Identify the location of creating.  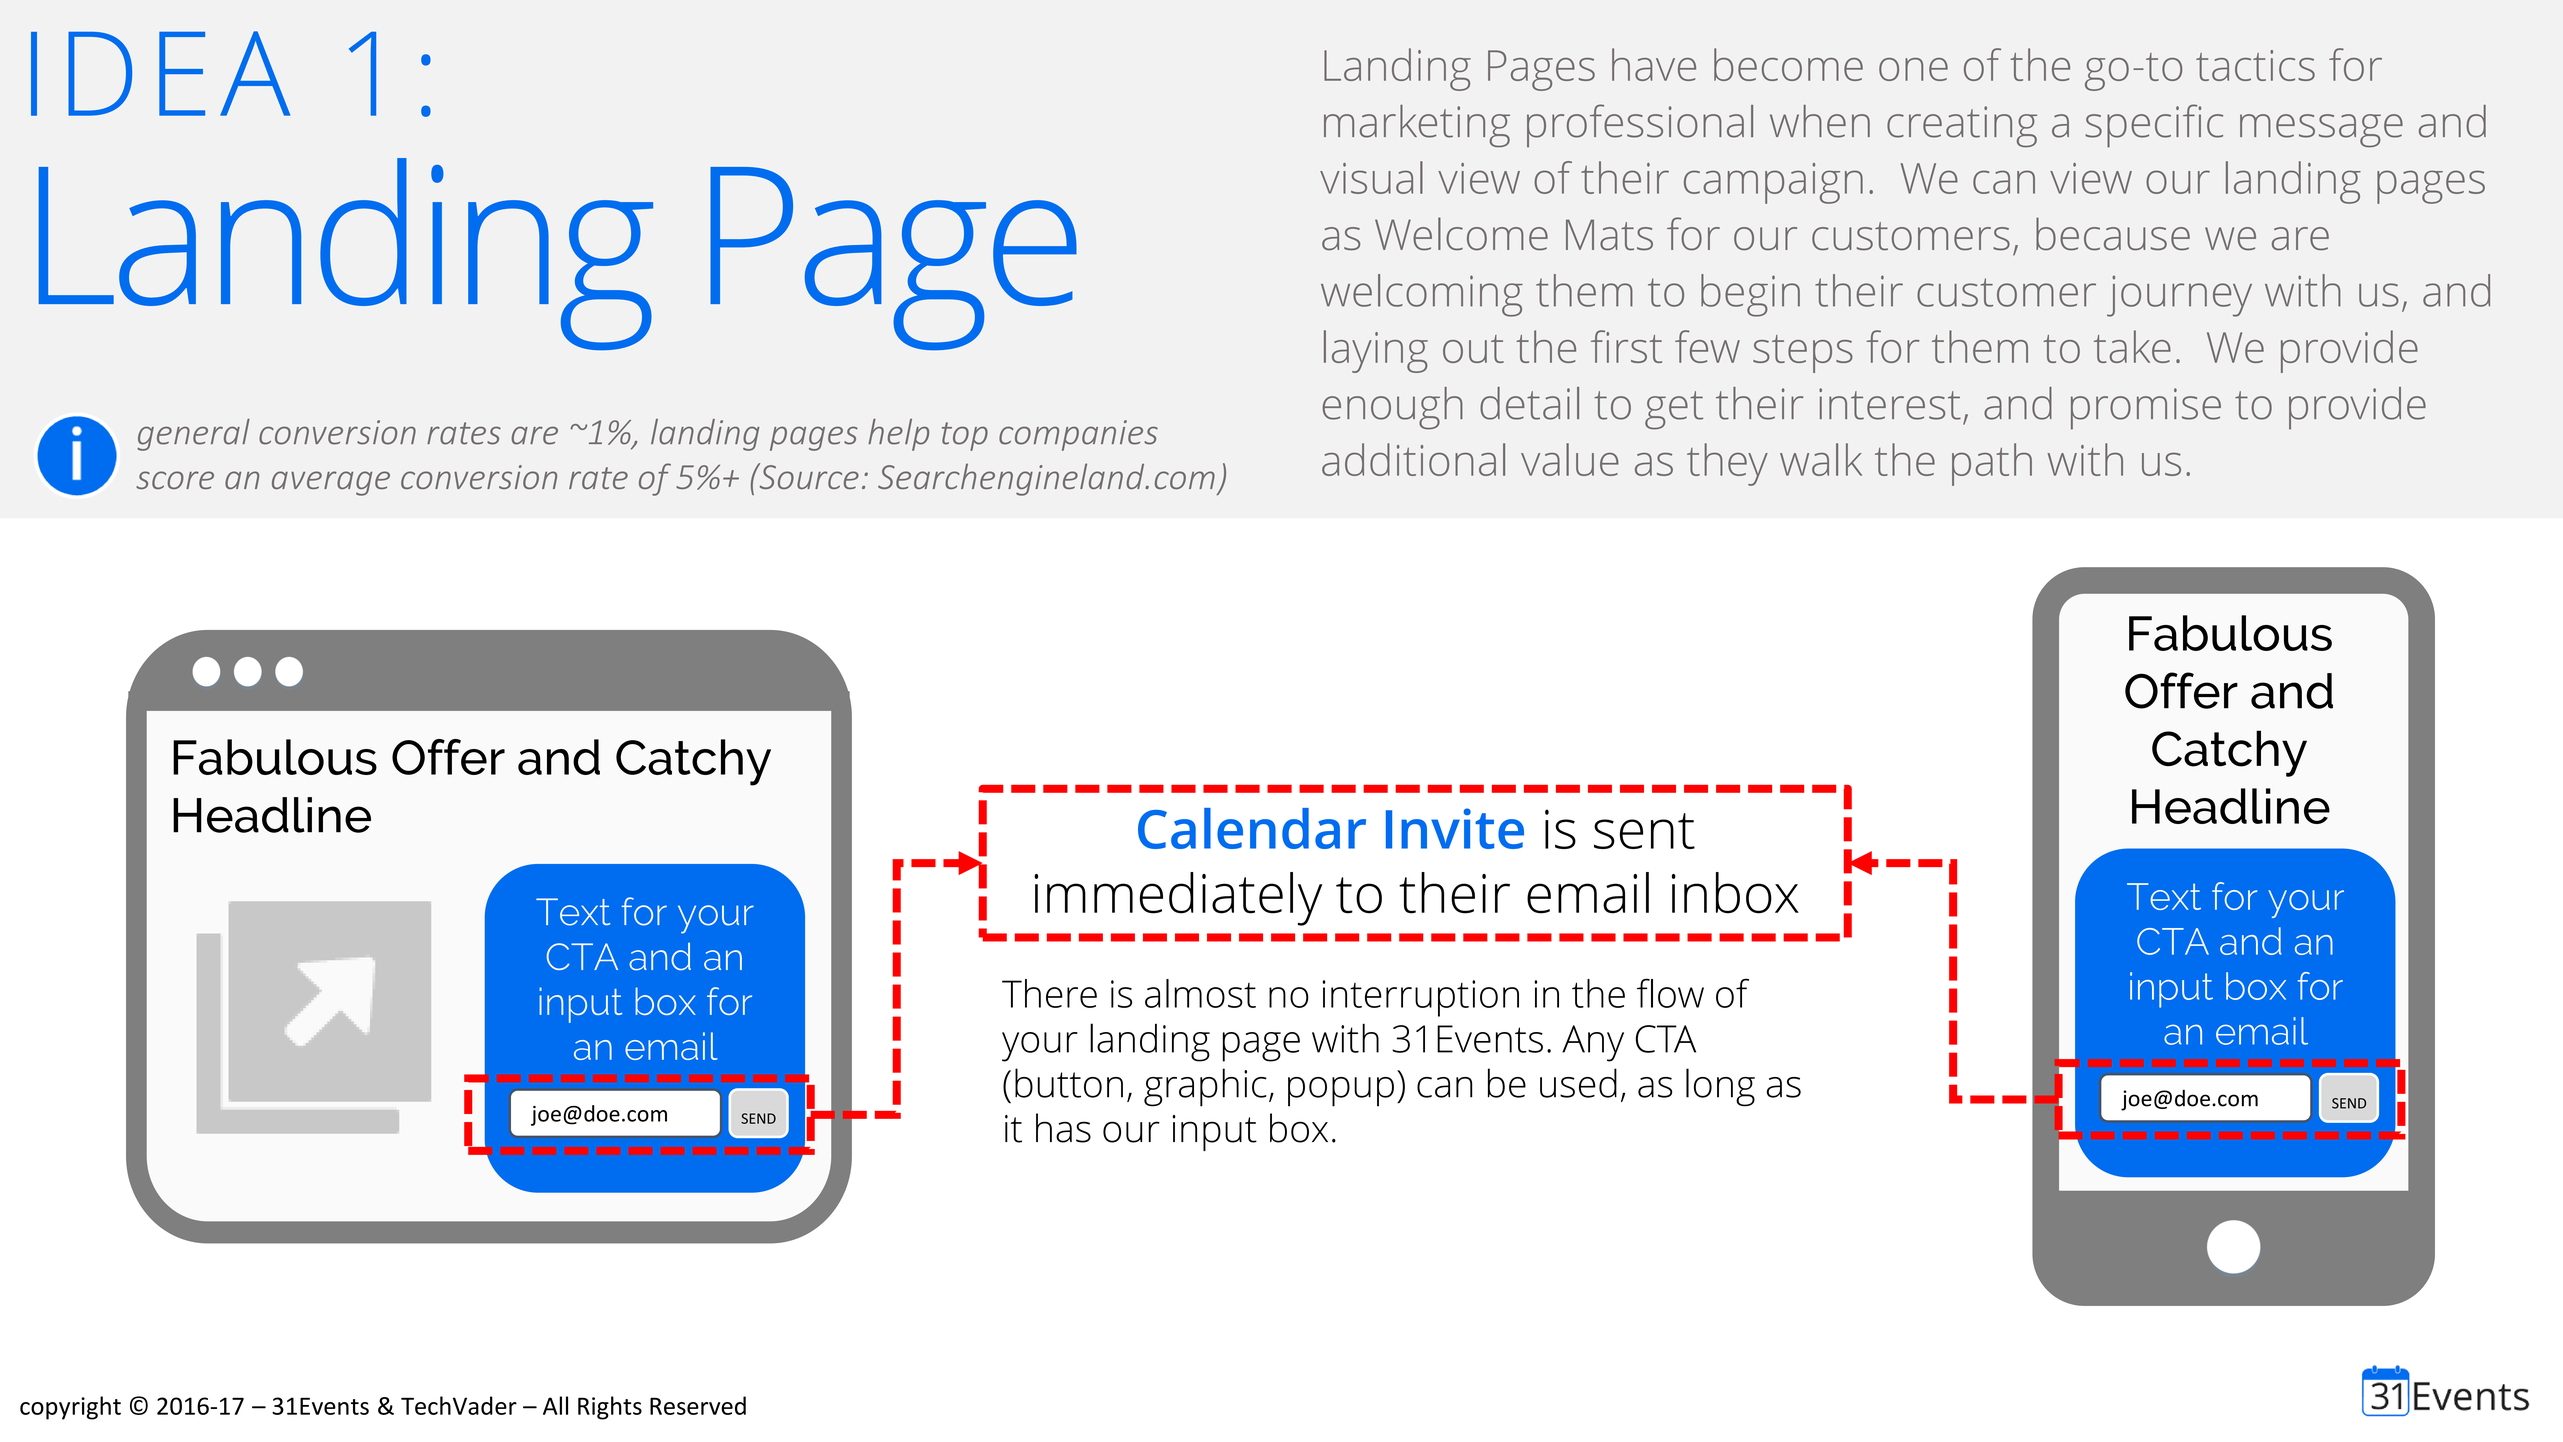
(1962, 127).
